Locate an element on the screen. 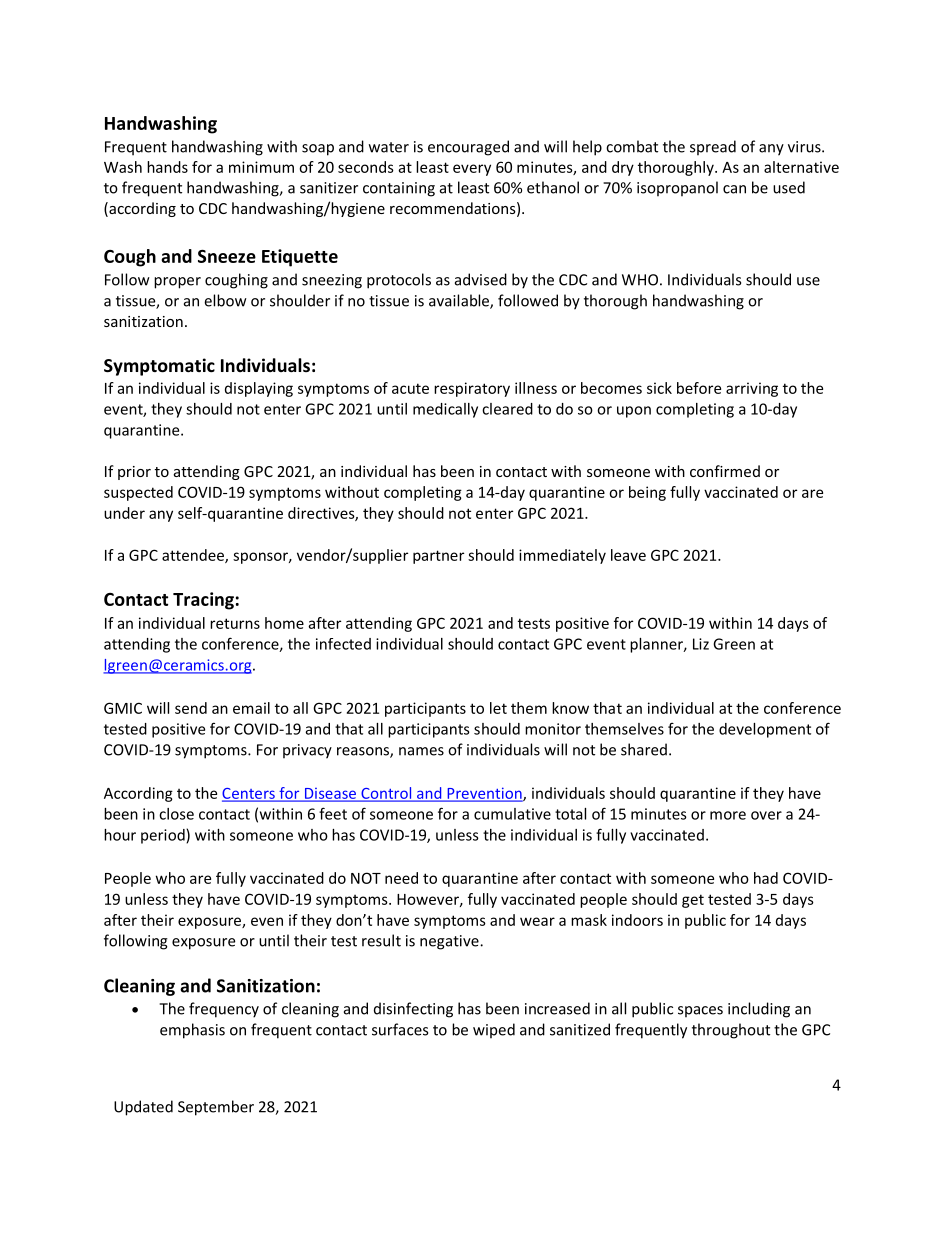  every is located at coordinates (472, 170).
